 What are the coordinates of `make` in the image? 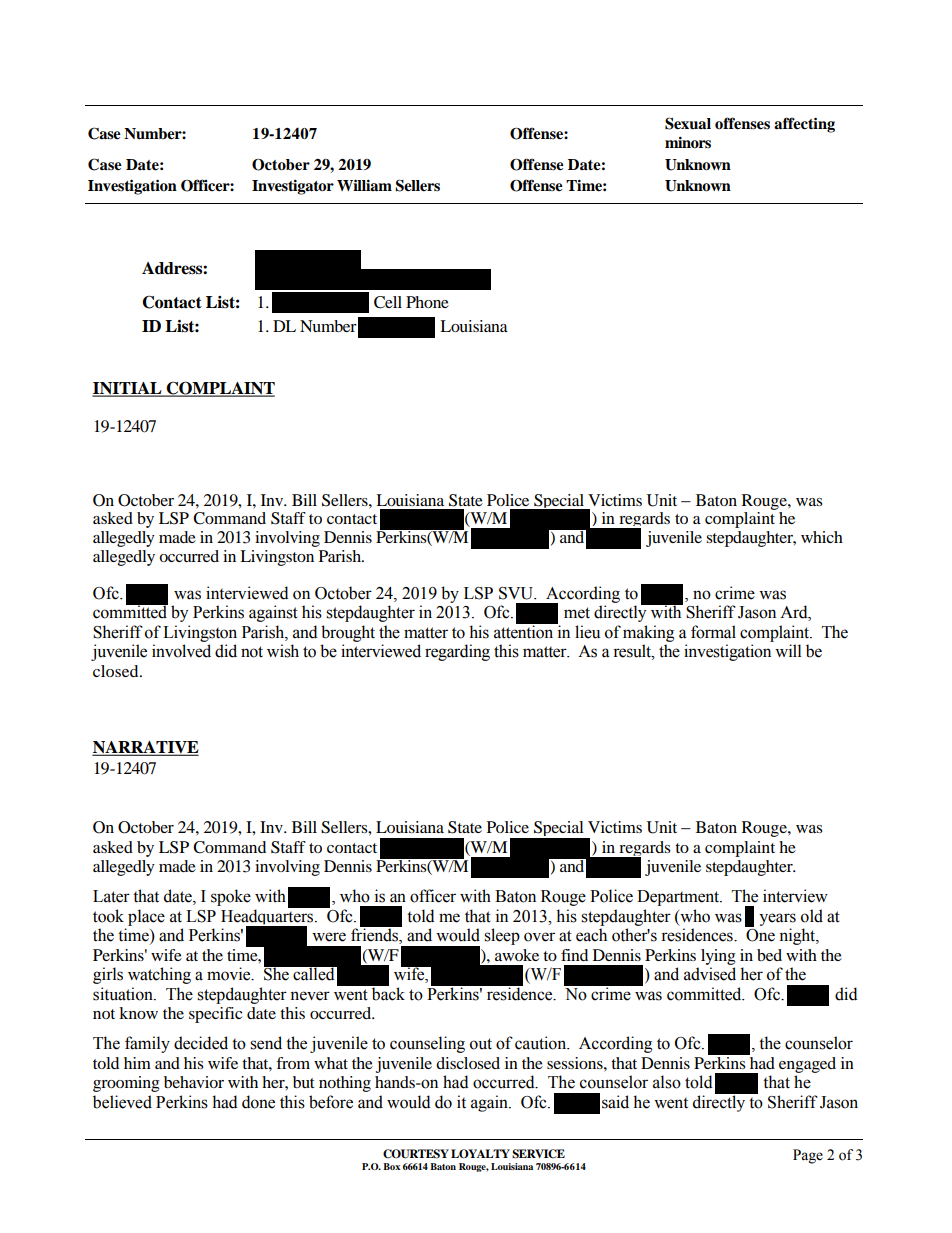 It's located at (210, 1139).
